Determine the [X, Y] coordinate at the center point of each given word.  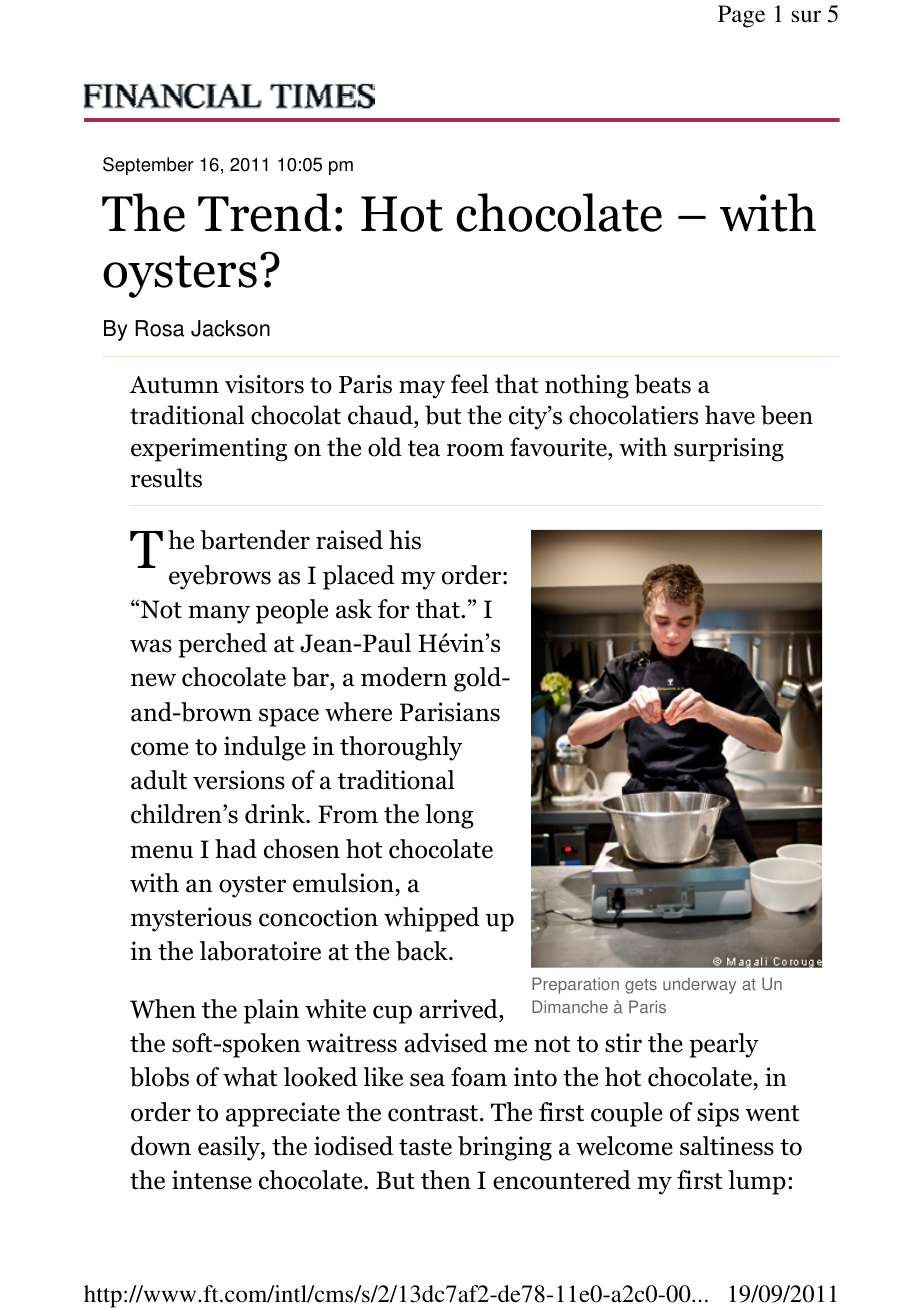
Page [741, 16]
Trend [264, 212]
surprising [729, 450]
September [148, 166]
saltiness [727, 1146]
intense [212, 1180]
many [219, 614]
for [394, 609]
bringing [505, 1148]
